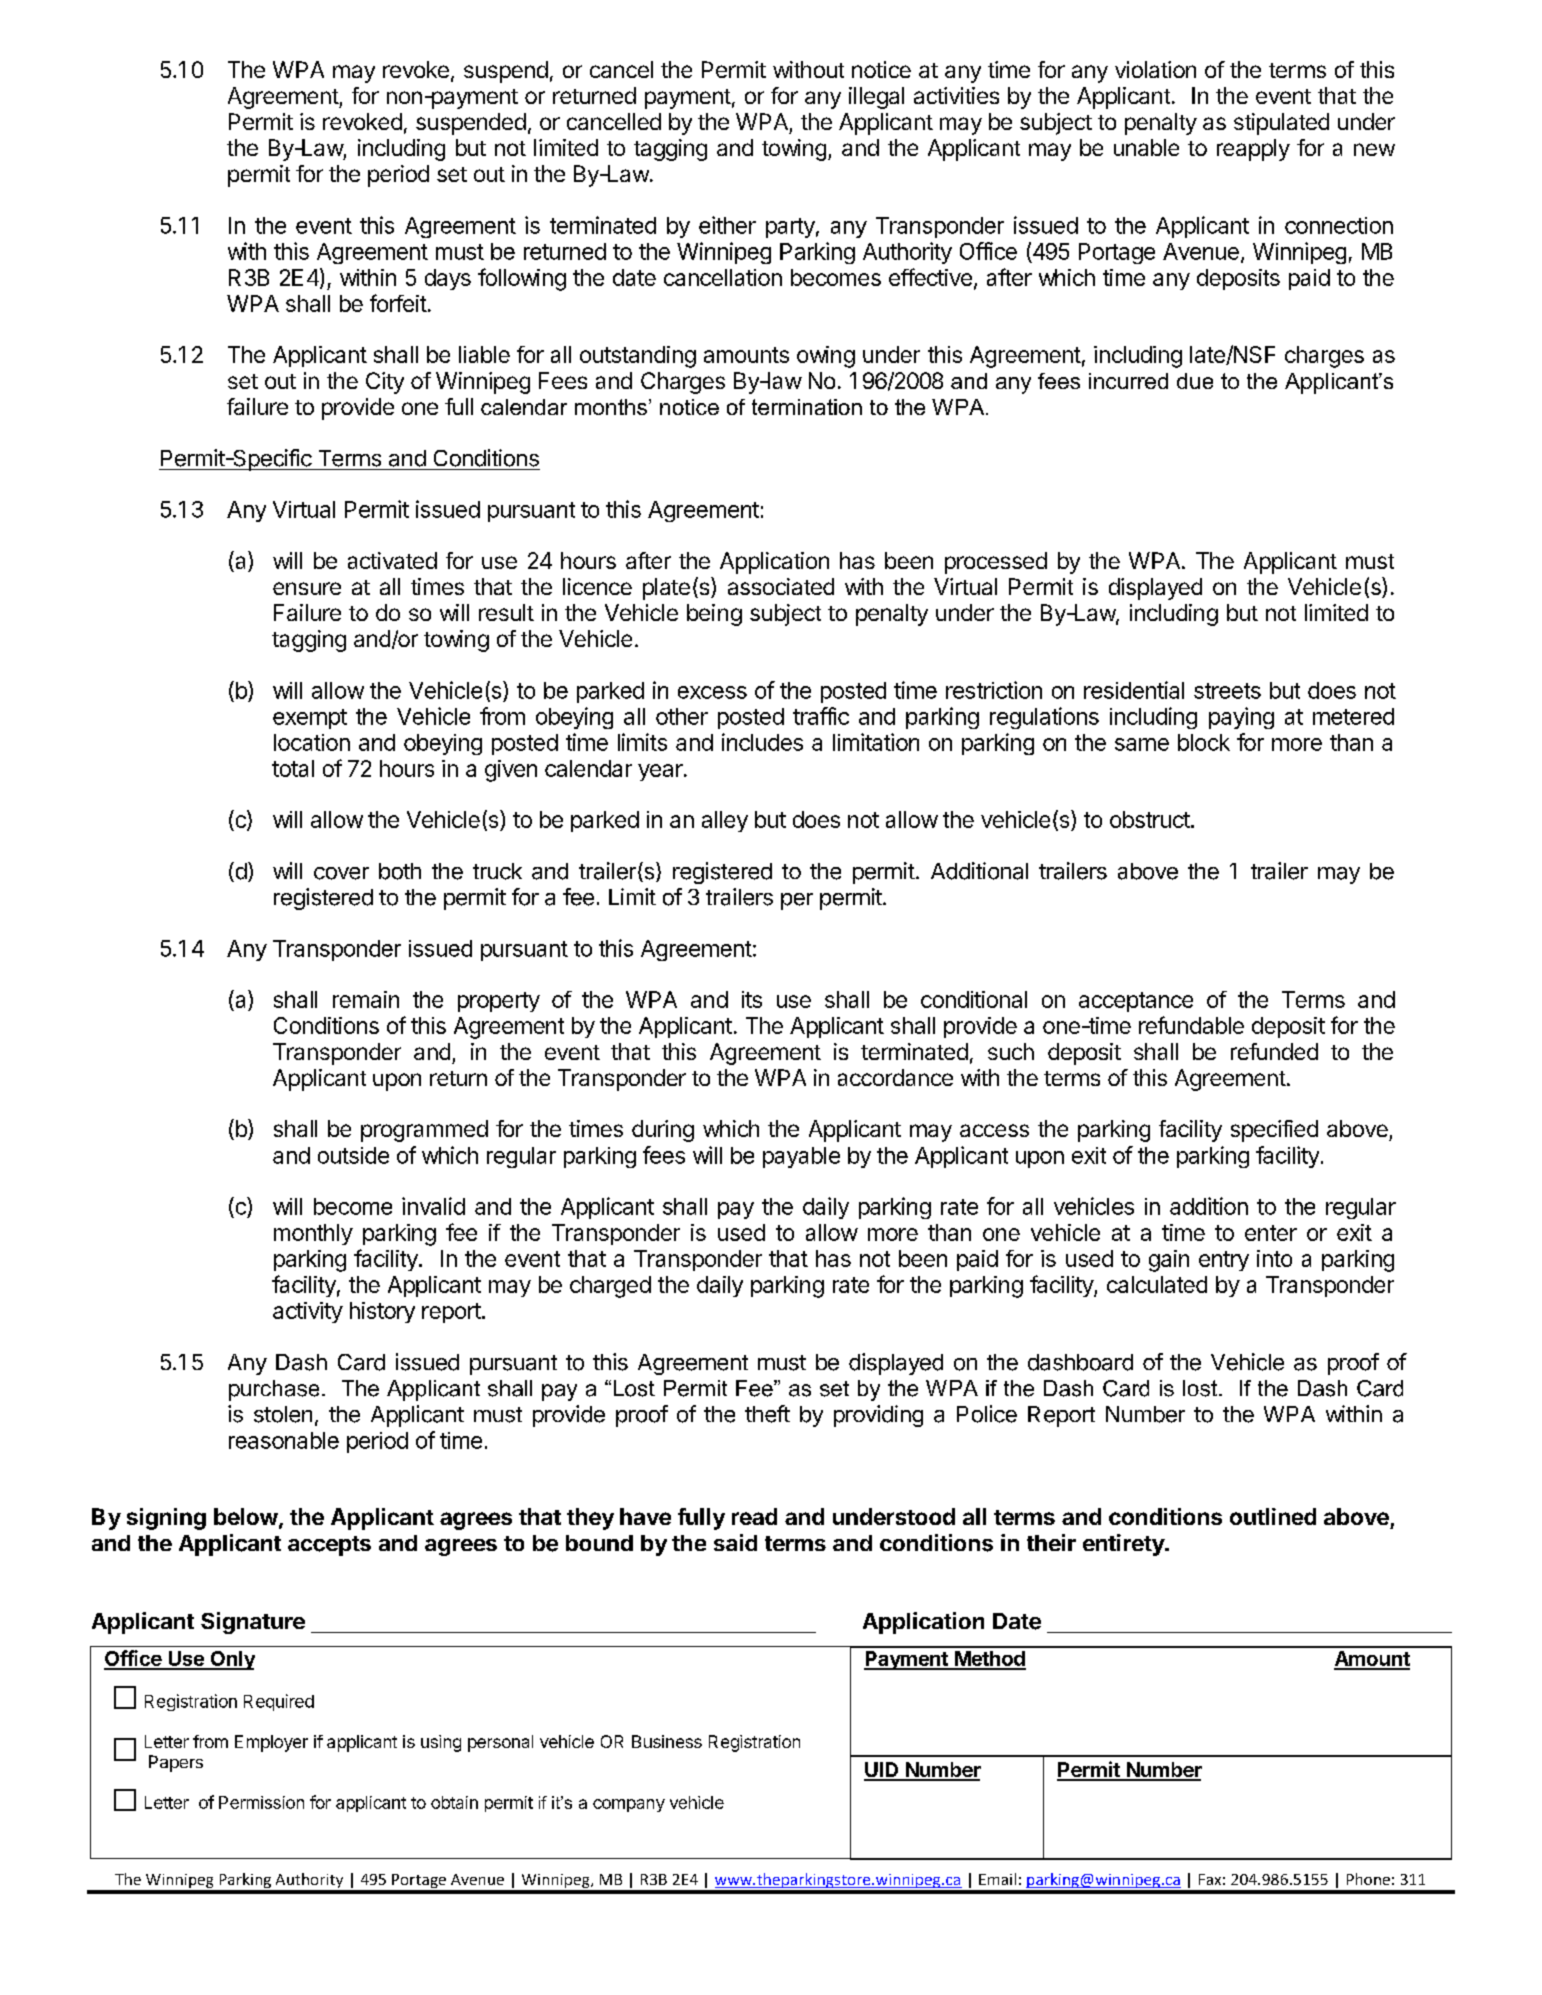 This screenshot has height=1995, width=1542. I want to click on Permission, so click(261, 1802).
